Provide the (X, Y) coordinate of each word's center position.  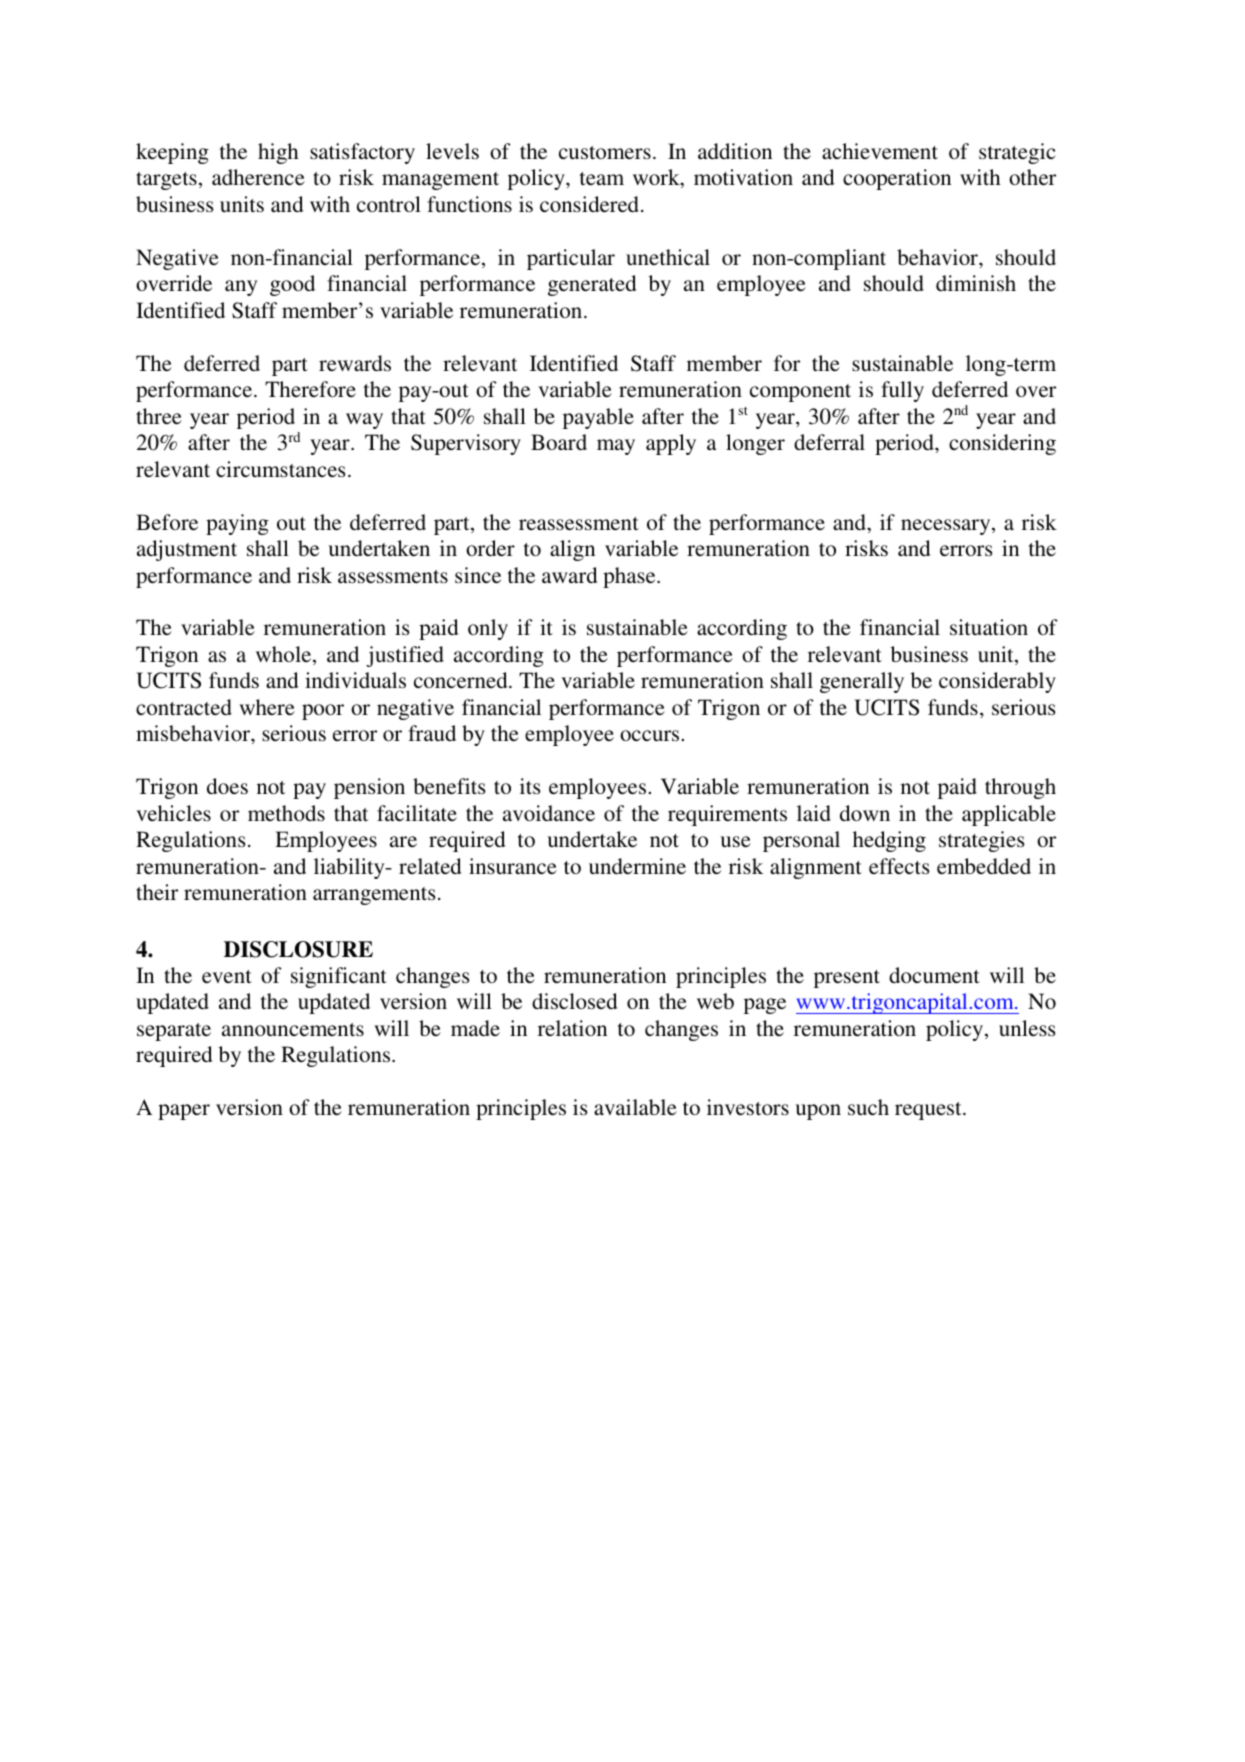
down (865, 813)
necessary (947, 527)
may (616, 447)
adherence (258, 177)
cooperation (897, 179)
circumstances (281, 469)
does (227, 786)
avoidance (549, 813)
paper (184, 1112)
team (602, 178)
